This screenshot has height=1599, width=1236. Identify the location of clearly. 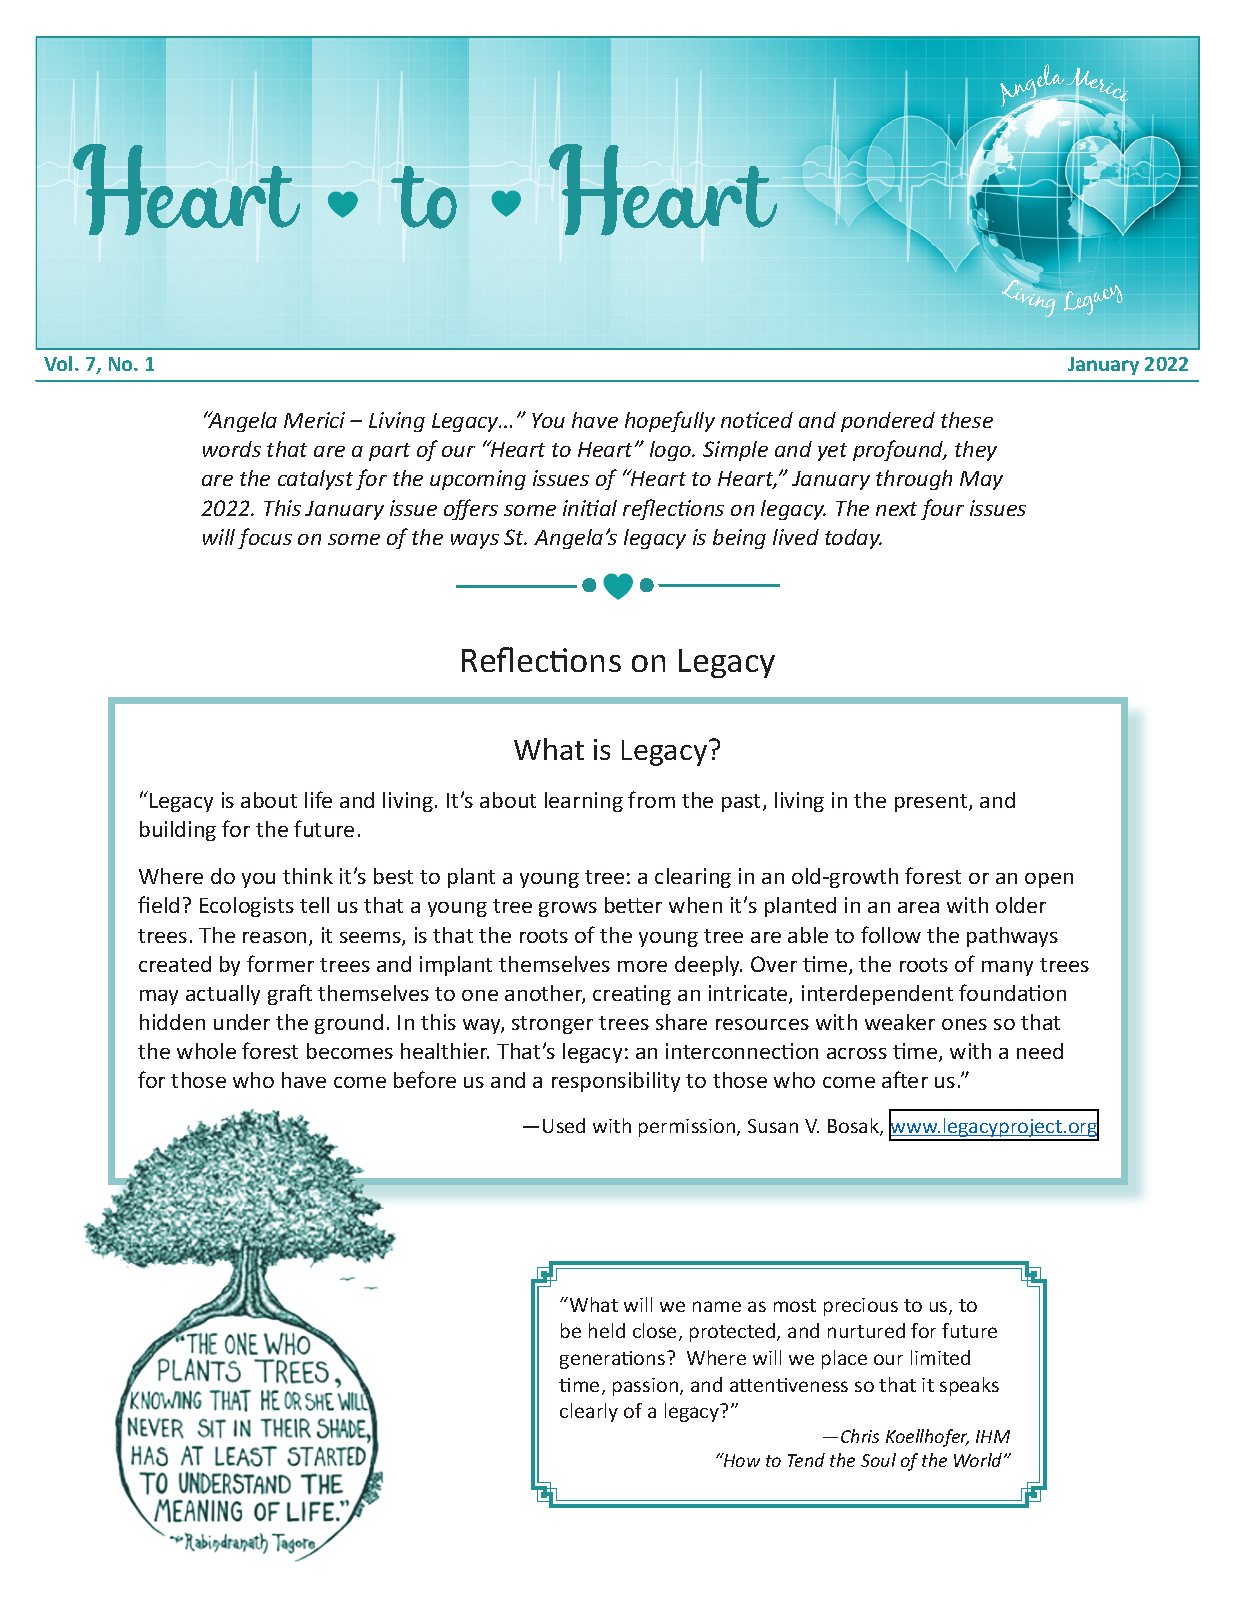
(589, 1412).
